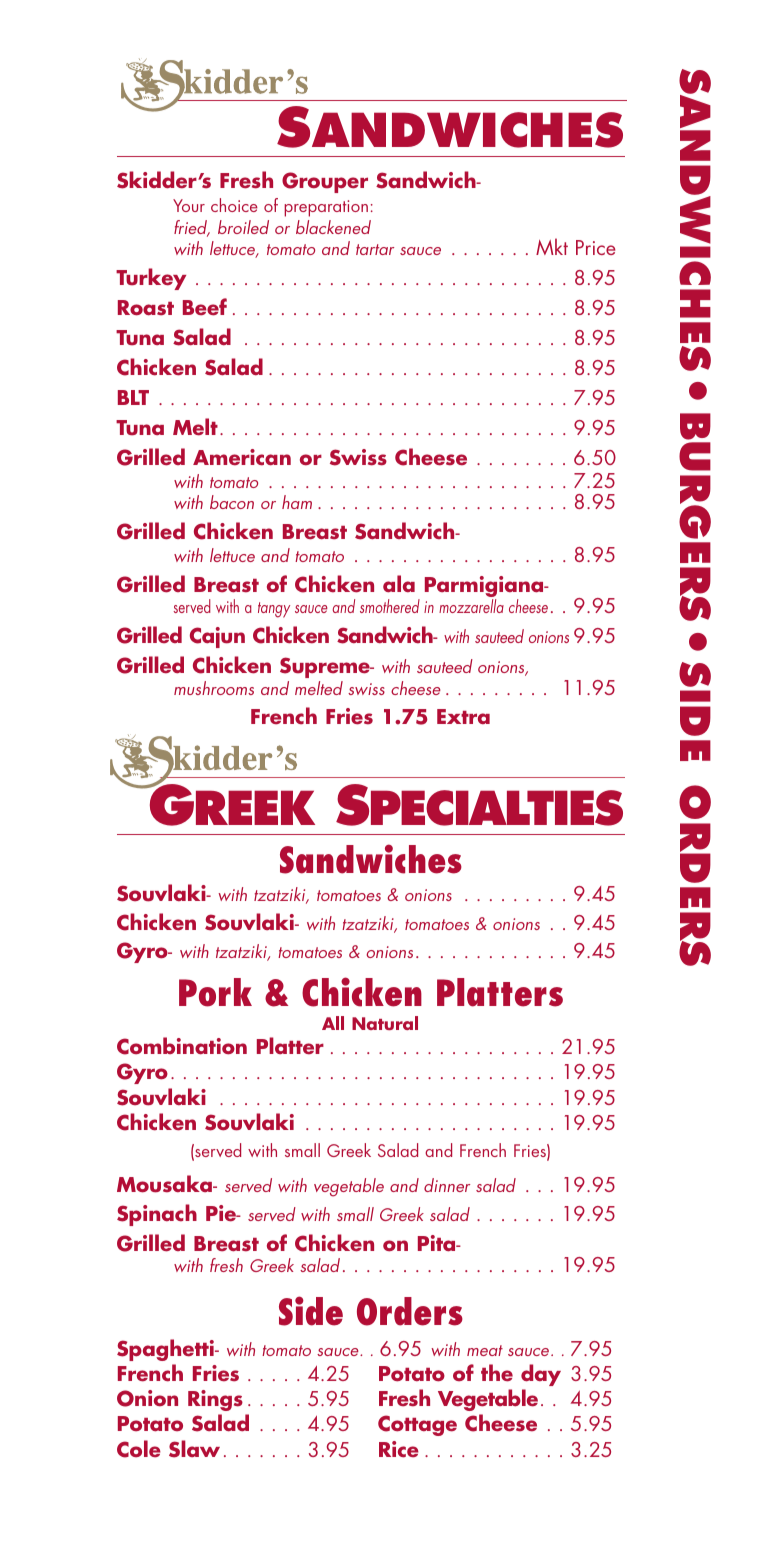  What do you see at coordinates (217, 637) in the document?
I see `Cajun` at bounding box center [217, 637].
